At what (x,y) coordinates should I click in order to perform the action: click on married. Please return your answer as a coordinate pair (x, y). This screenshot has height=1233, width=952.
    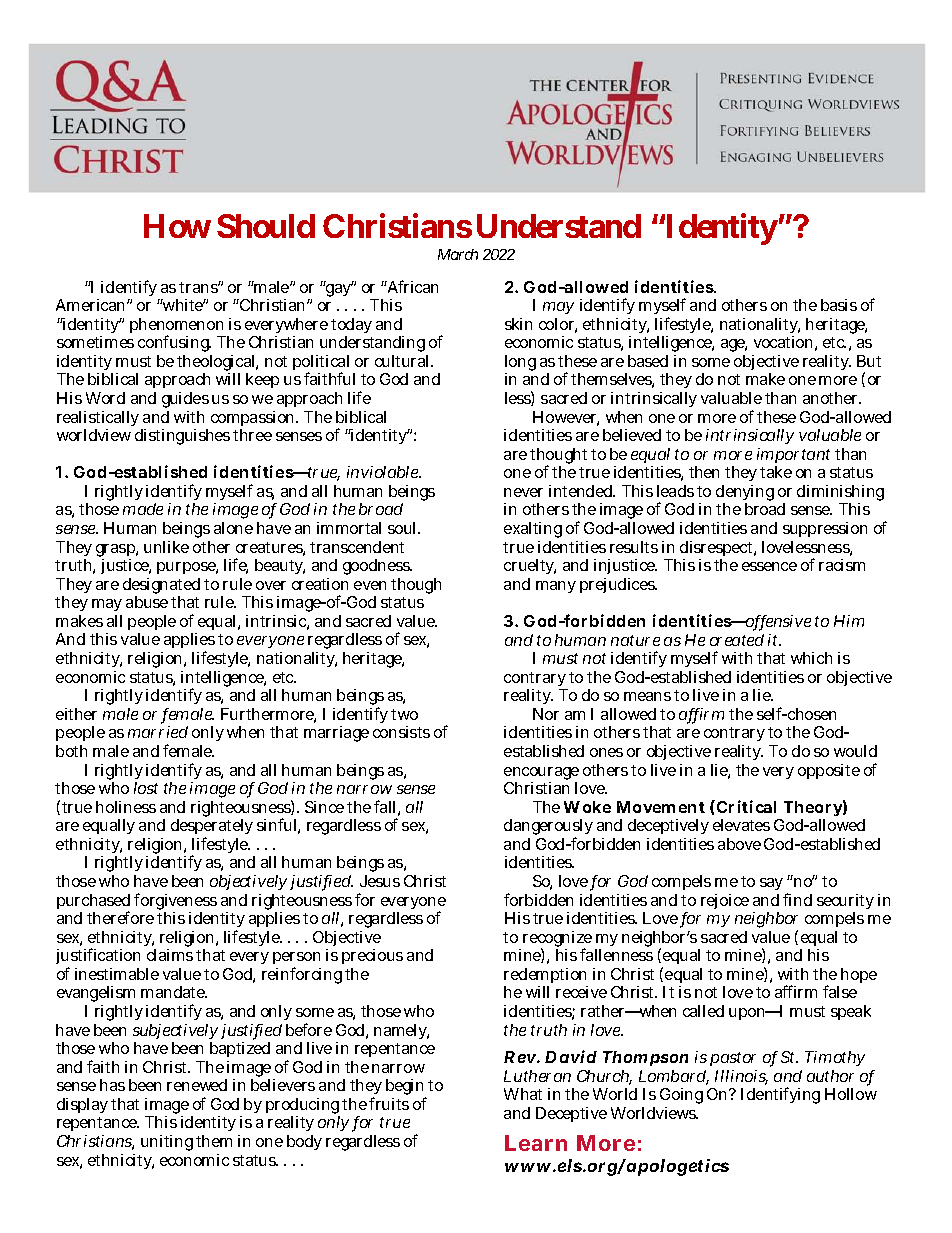
    Looking at the image, I should click on (158, 732).
